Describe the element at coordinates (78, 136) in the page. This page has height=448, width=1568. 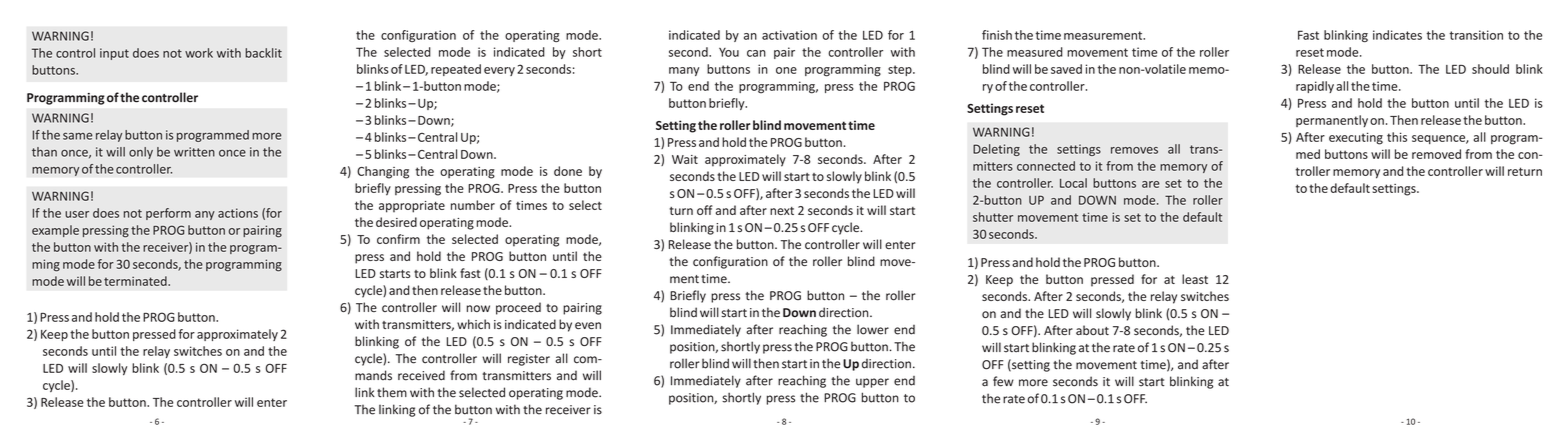
I see `same` at that location.
